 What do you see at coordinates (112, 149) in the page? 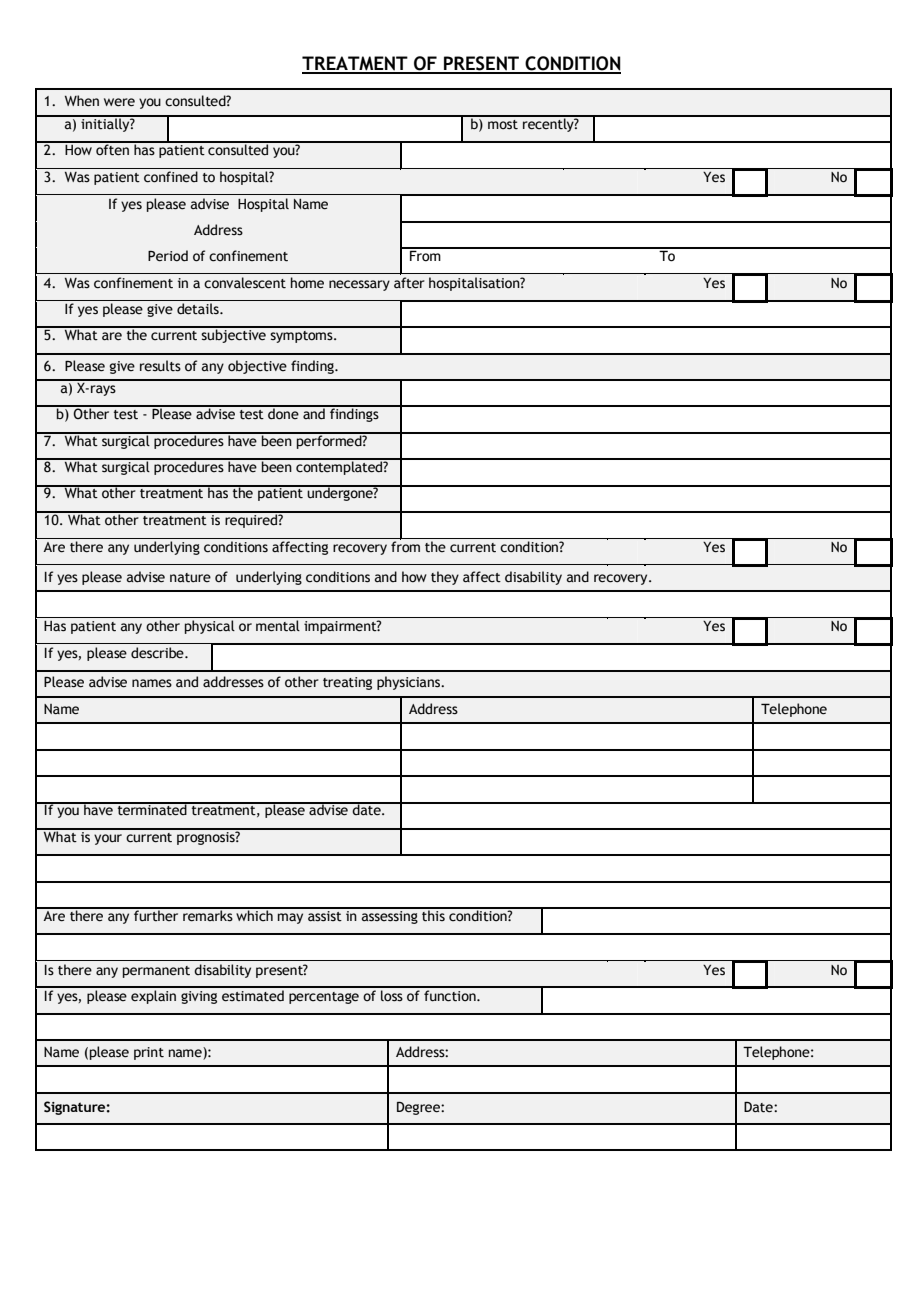
I see `often` at bounding box center [112, 149].
